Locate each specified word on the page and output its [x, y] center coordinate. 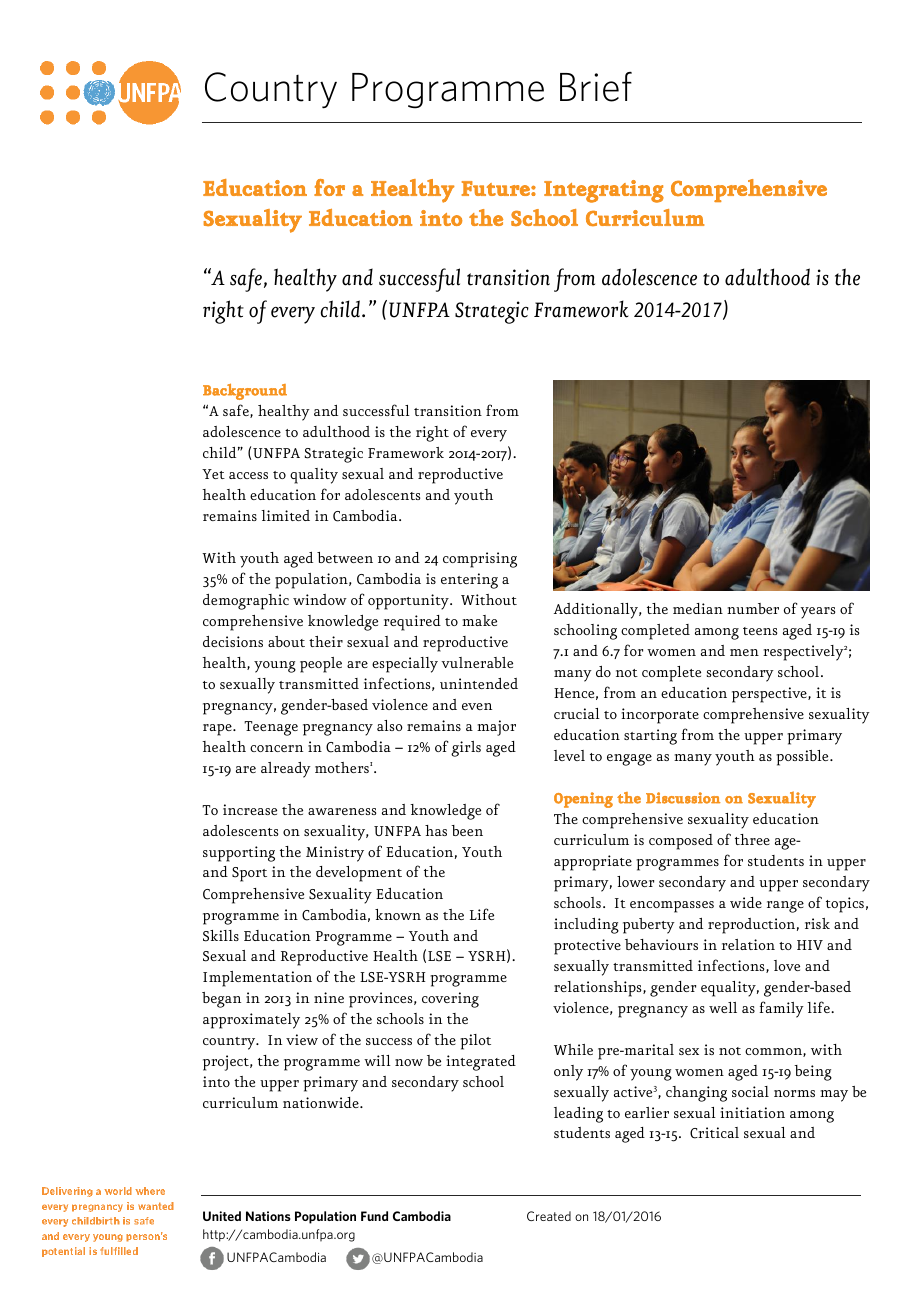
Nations [268, 1216]
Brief [596, 87]
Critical [714, 1133]
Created [549, 1216]
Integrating [604, 191]
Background [245, 391]
